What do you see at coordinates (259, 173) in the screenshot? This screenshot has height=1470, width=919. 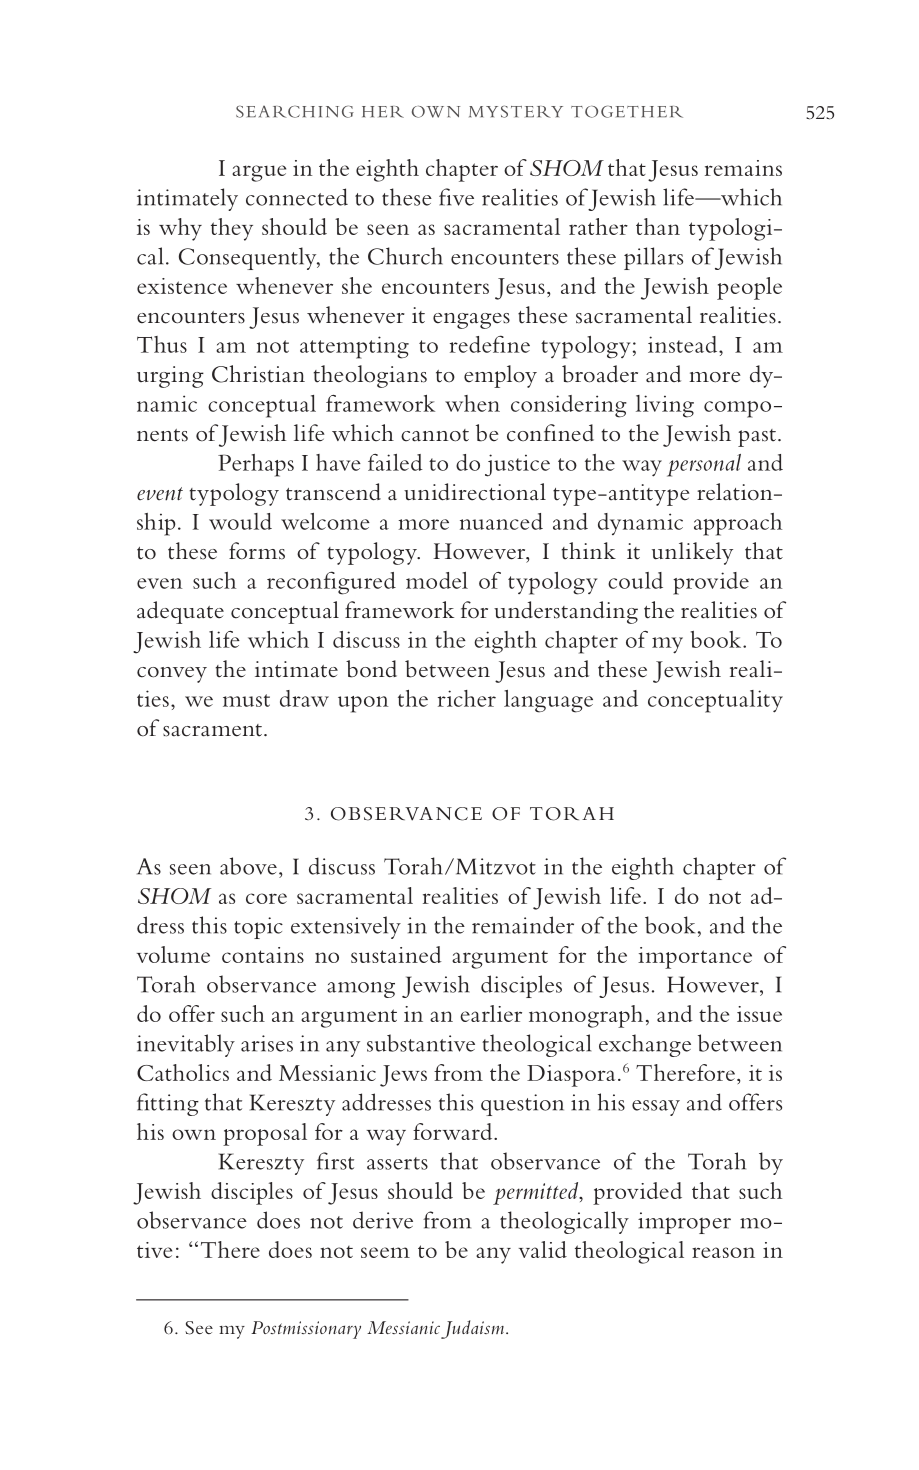 I see `argue` at bounding box center [259, 173].
